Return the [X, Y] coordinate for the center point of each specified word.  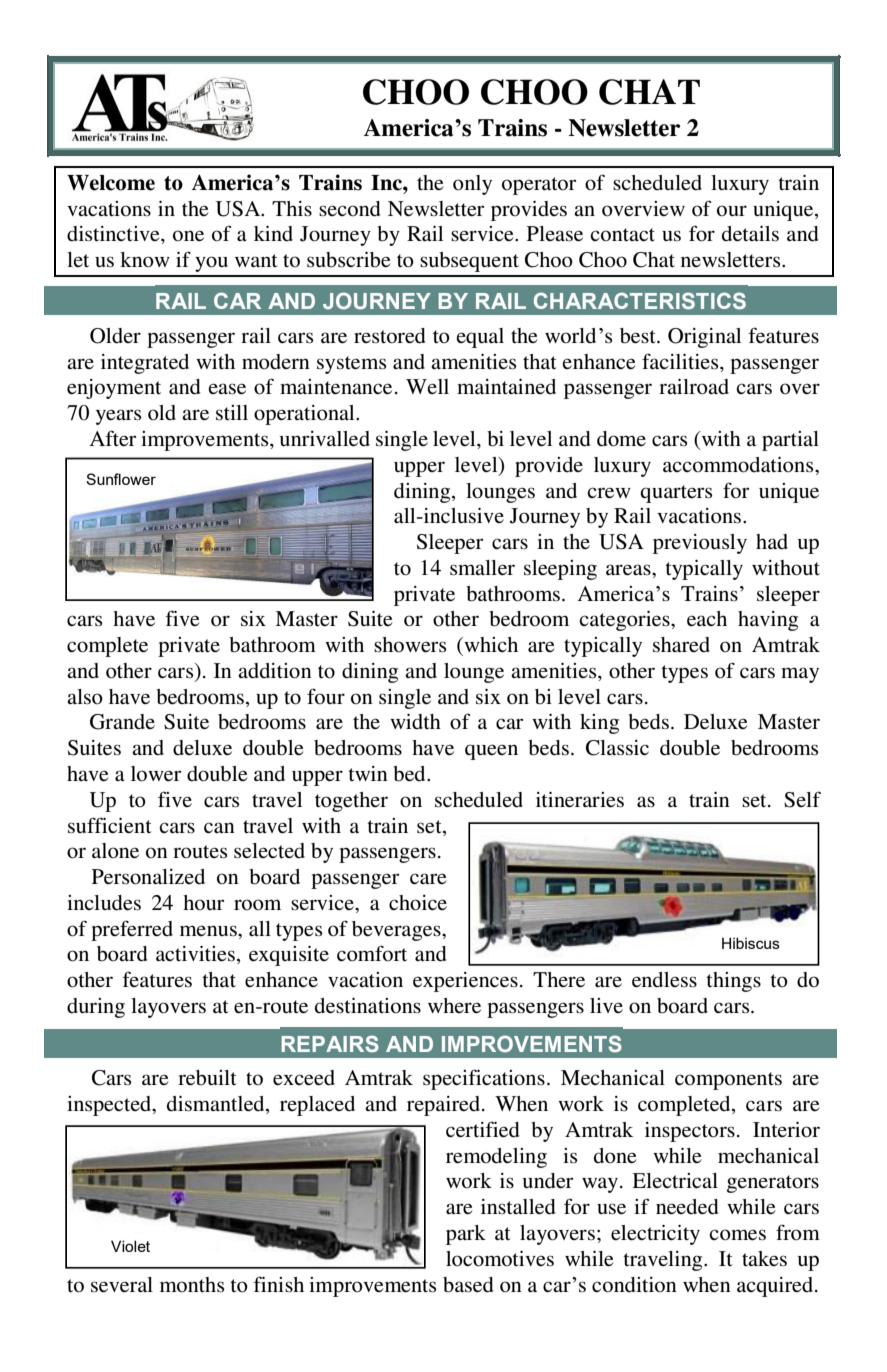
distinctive [114, 234]
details [750, 234]
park [466, 1235]
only [472, 185]
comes [737, 1235]
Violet [130, 1246]
